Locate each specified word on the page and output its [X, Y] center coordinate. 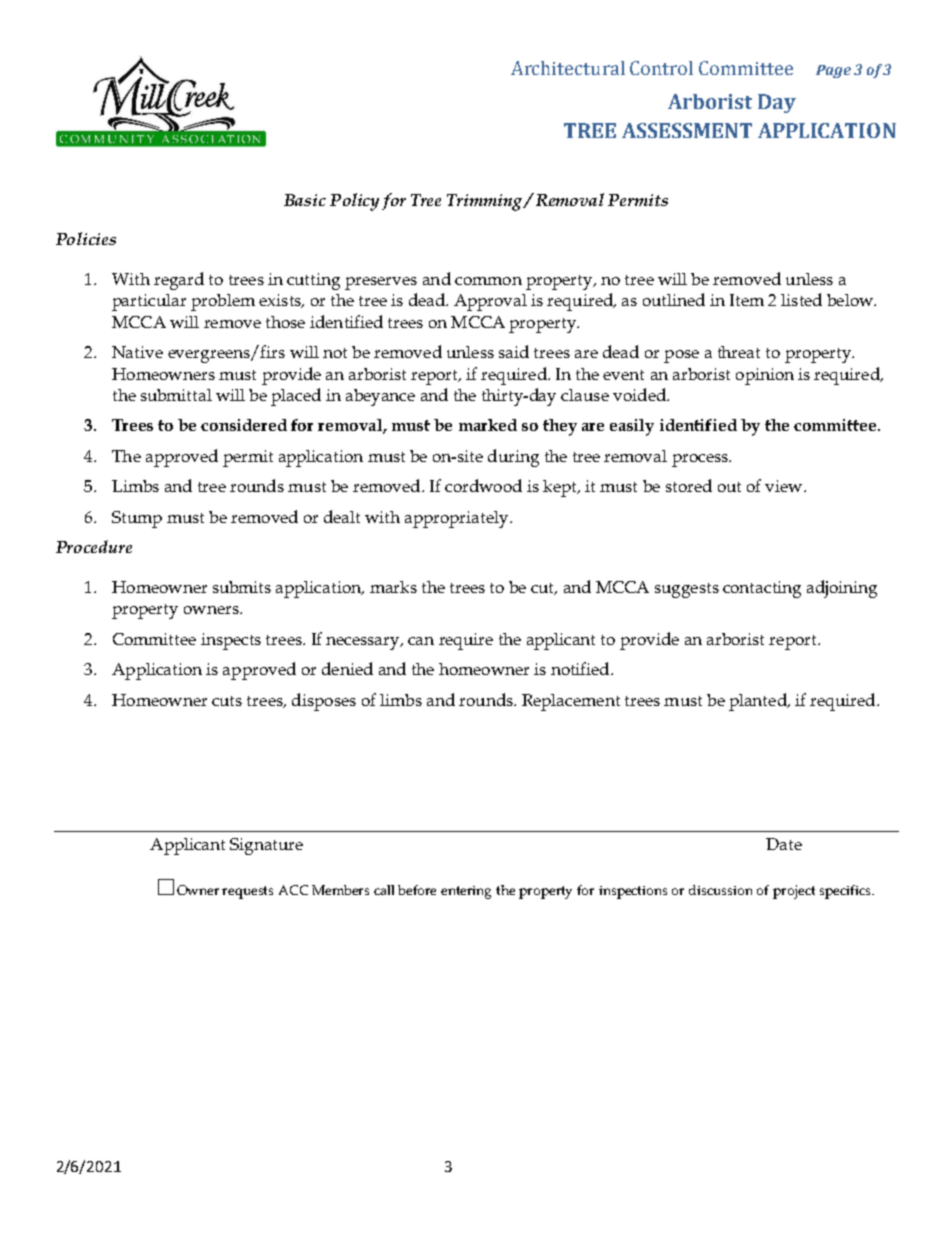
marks [393, 587]
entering [466, 892]
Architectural [568, 68]
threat [739, 352]
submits [242, 587]
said [514, 351]
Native [137, 352]
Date [784, 844]
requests [247, 892]
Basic [305, 200]
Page [833, 71]
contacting [762, 589]
